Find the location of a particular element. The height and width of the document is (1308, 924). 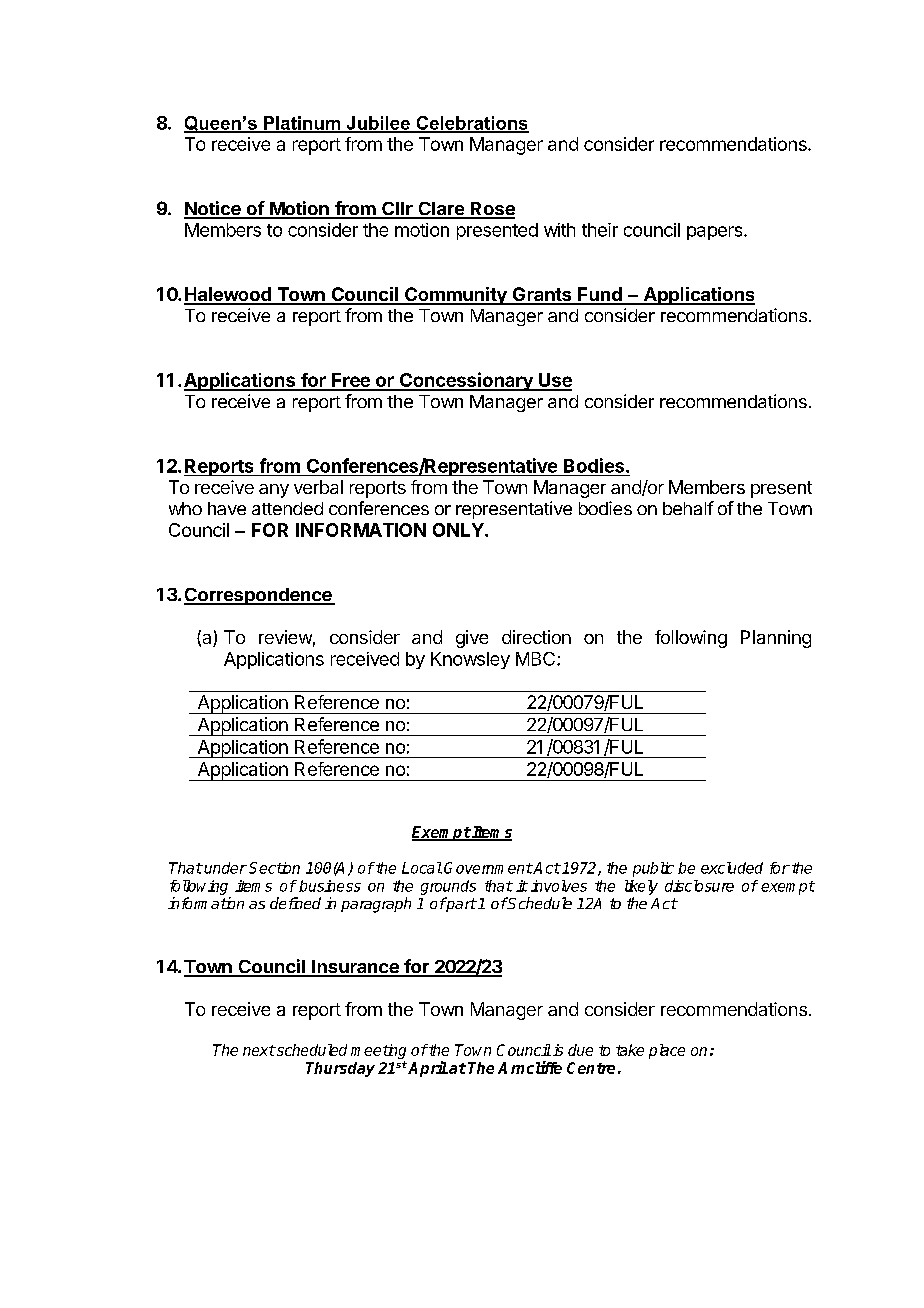

Government is located at coordinates (488, 868).
